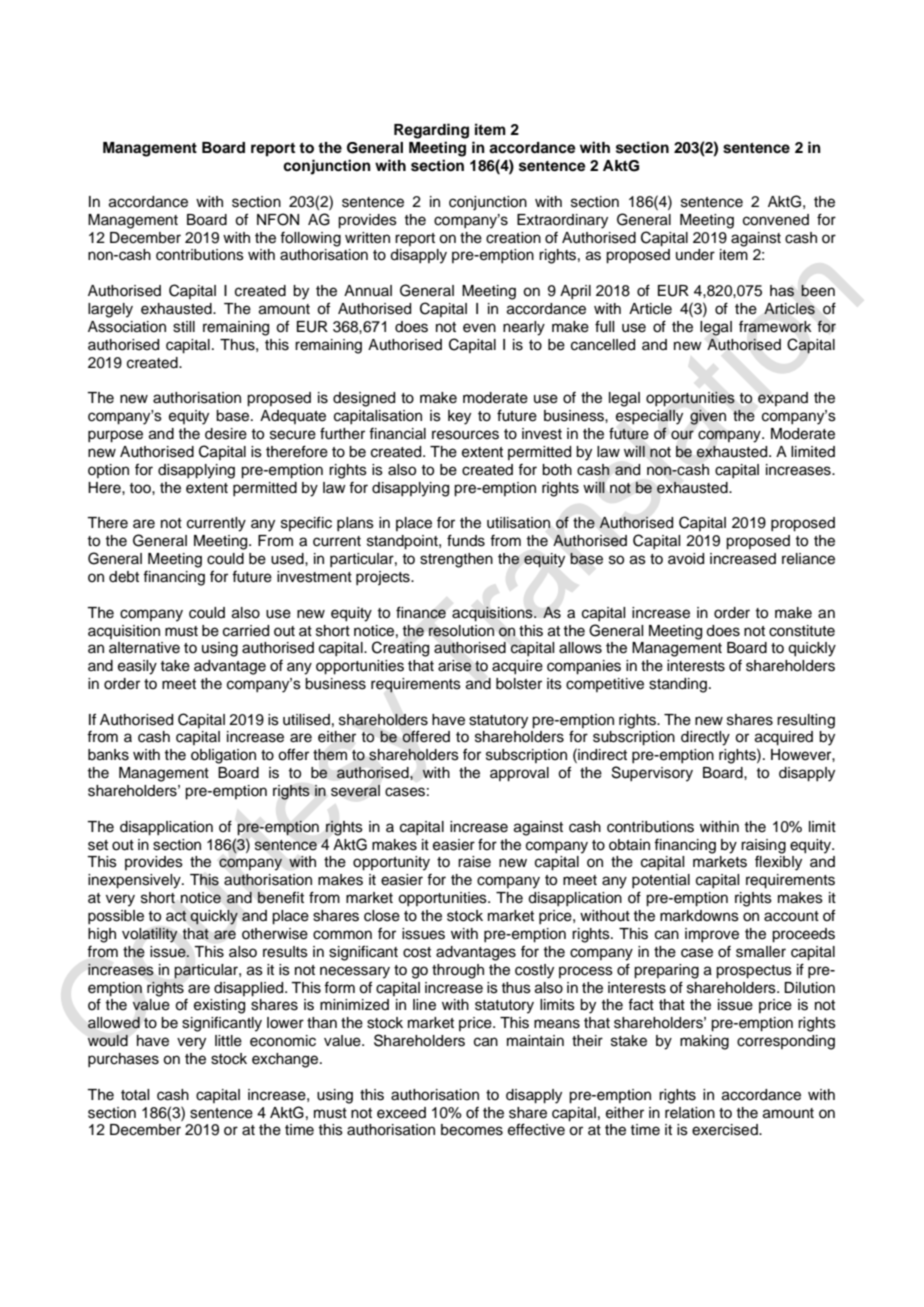 This screenshot has width=924, height=1307. What do you see at coordinates (472, 1130) in the screenshot?
I see `becomes` at bounding box center [472, 1130].
